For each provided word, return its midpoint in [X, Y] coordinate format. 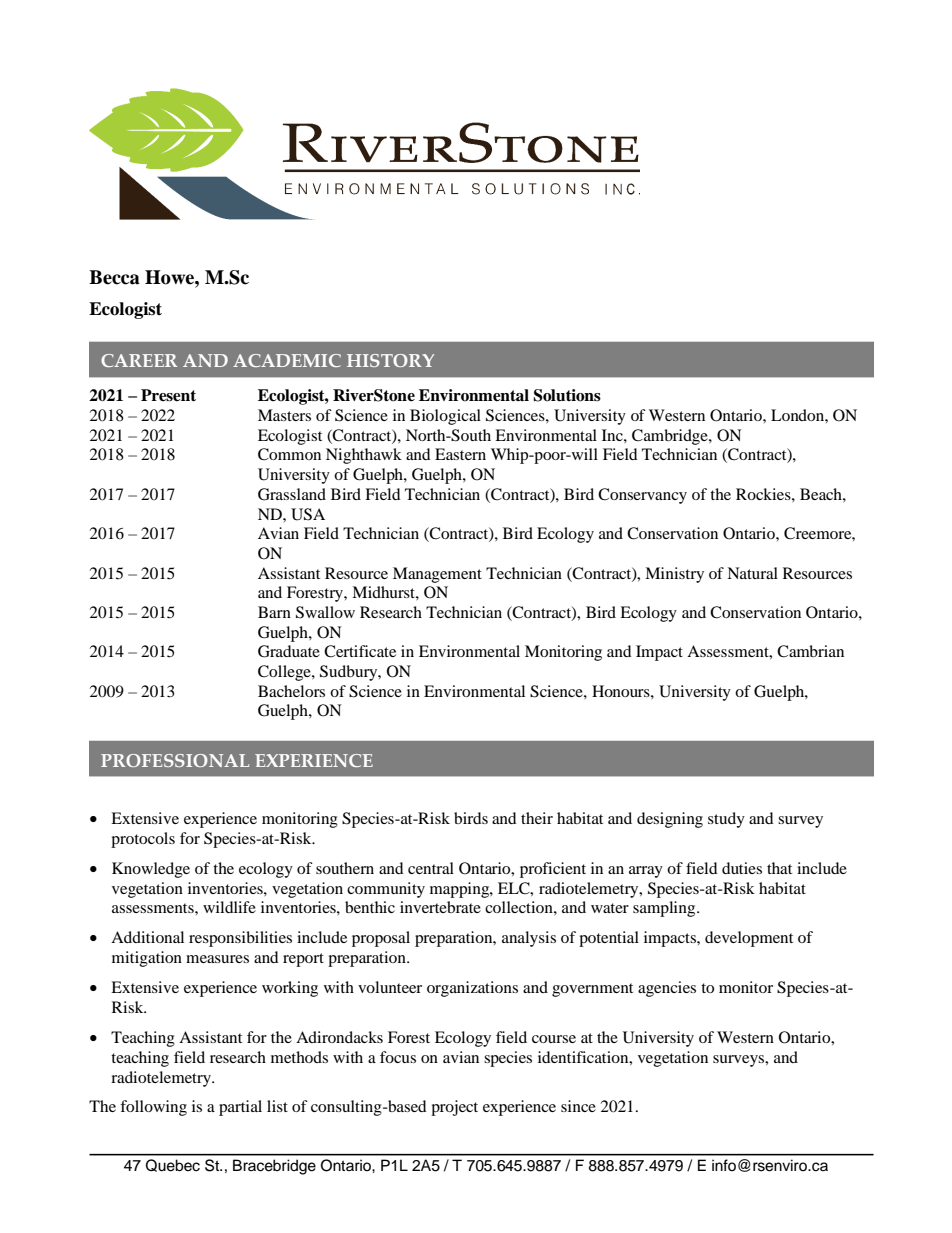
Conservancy [642, 496]
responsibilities [240, 939]
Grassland [292, 494]
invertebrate [440, 907]
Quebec [173, 1165]
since [578, 1106]
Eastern [460, 454]
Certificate [360, 651]
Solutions [567, 395]
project [454, 1108]
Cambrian [810, 651]
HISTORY [390, 360]
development [749, 939]
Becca [114, 277]
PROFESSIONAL [175, 760]
